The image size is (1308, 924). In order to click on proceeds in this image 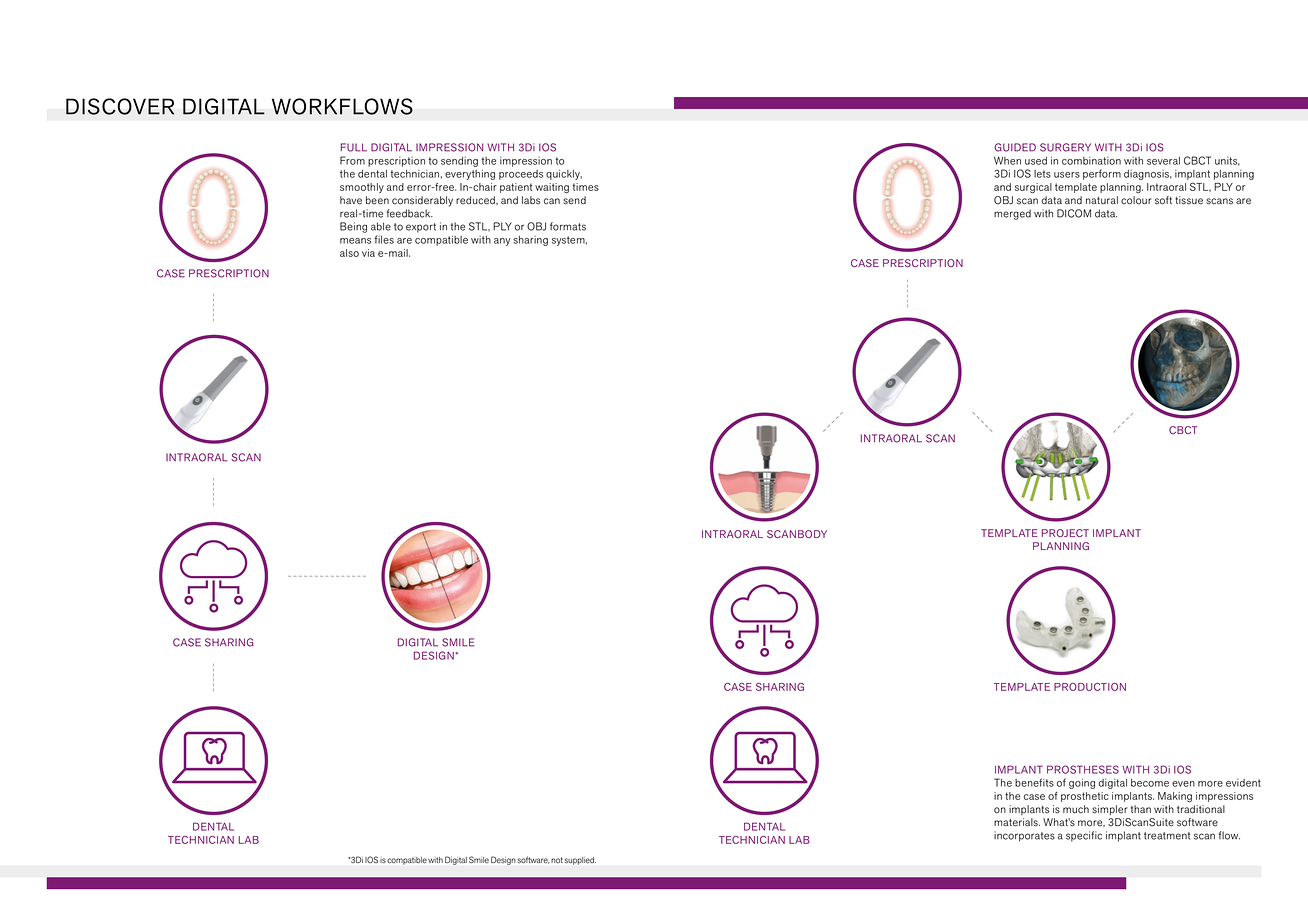, I will do `click(521, 175)`.
